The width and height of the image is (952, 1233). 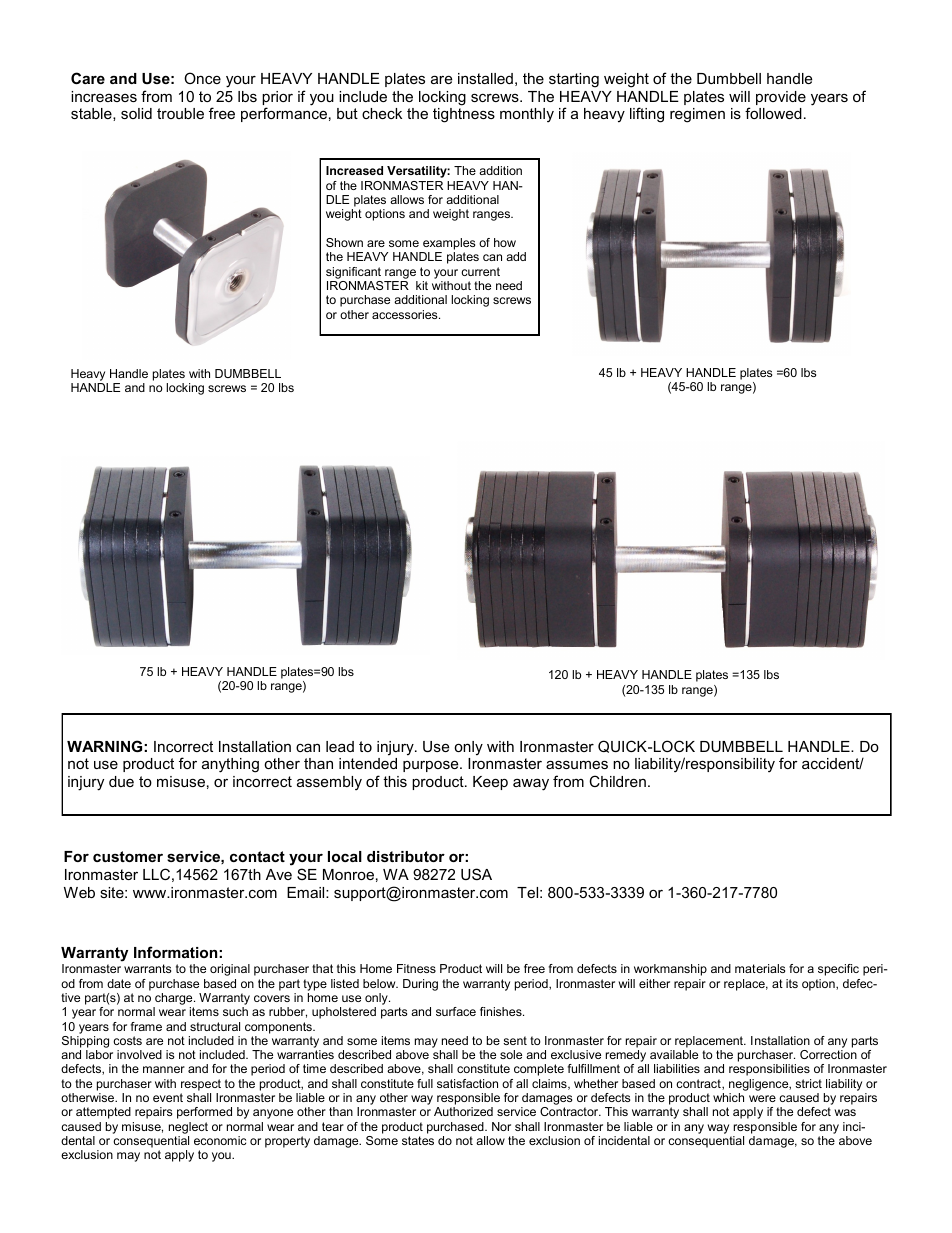 I want to click on purpose, so click(x=432, y=766).
